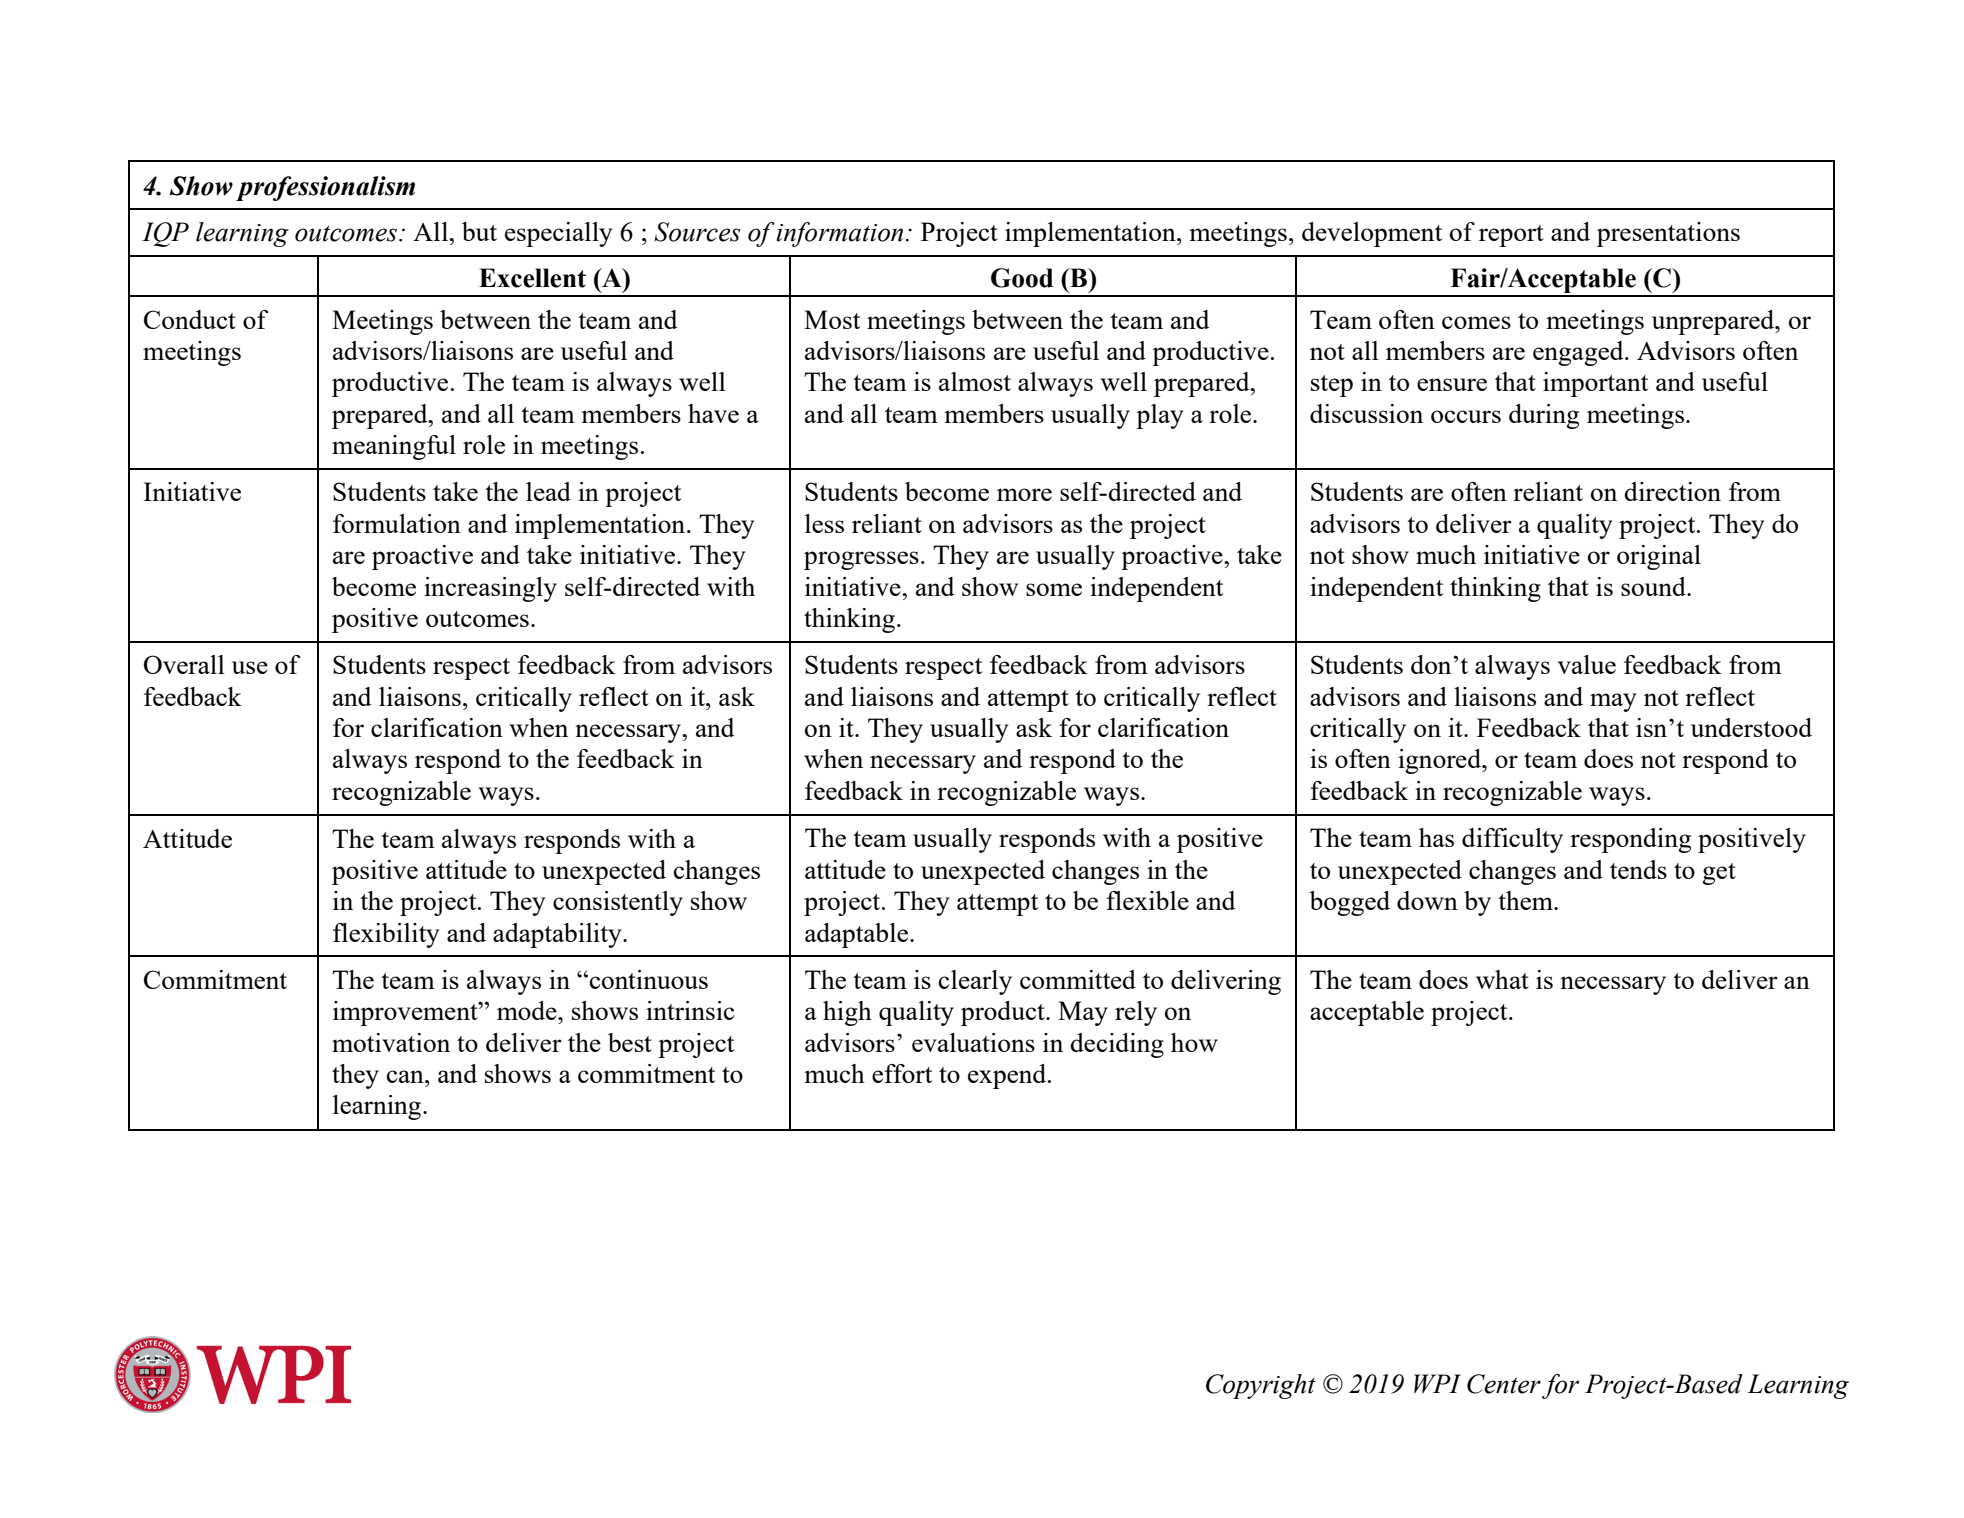 This image has width=1964, height=1518. Describe the element at coordinates (391, 1042) in the image. I see `motivation` at that location.
